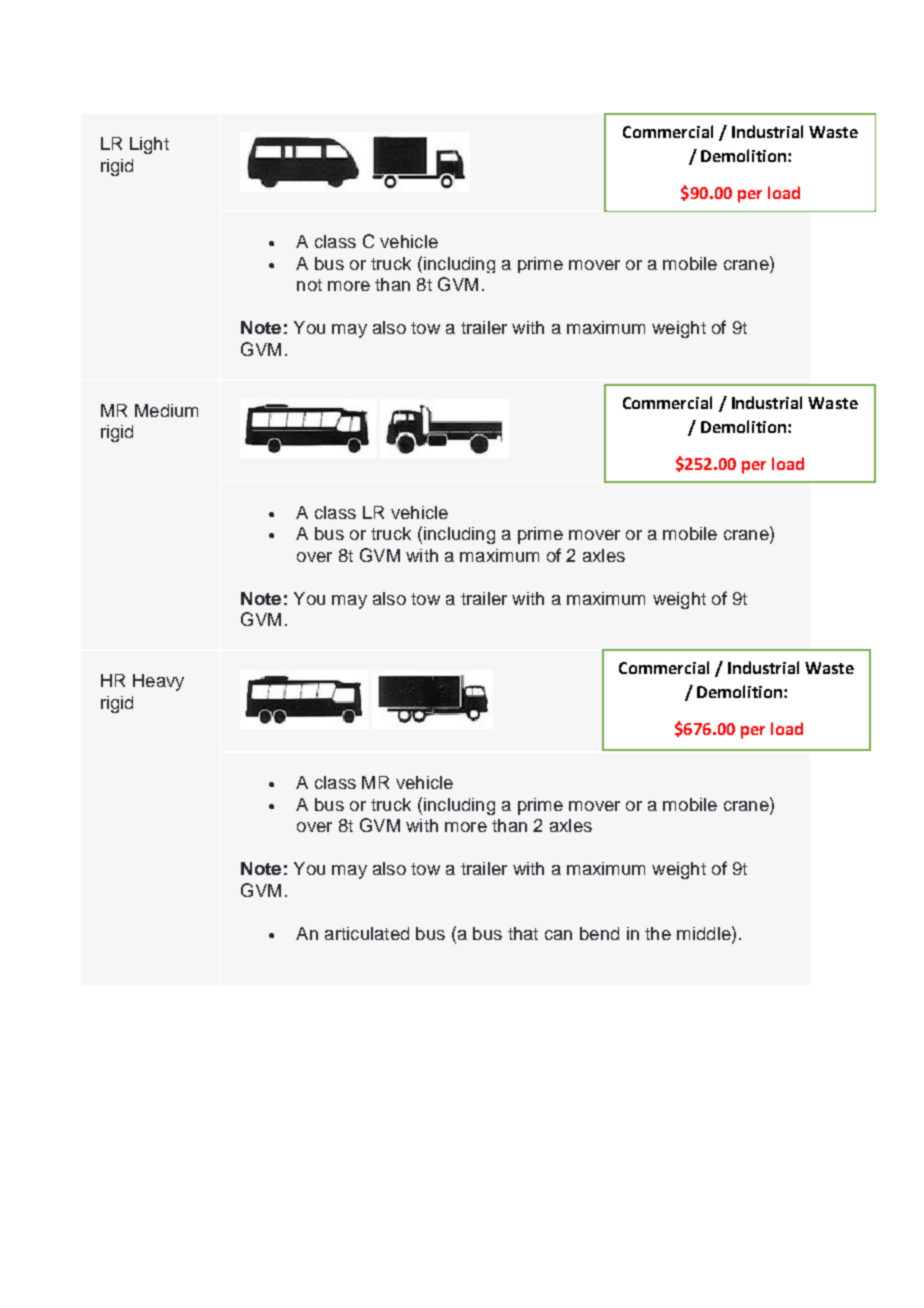  Describe the element at coordinates (599, 933) in the screenshot. I see `bend` at that location.
